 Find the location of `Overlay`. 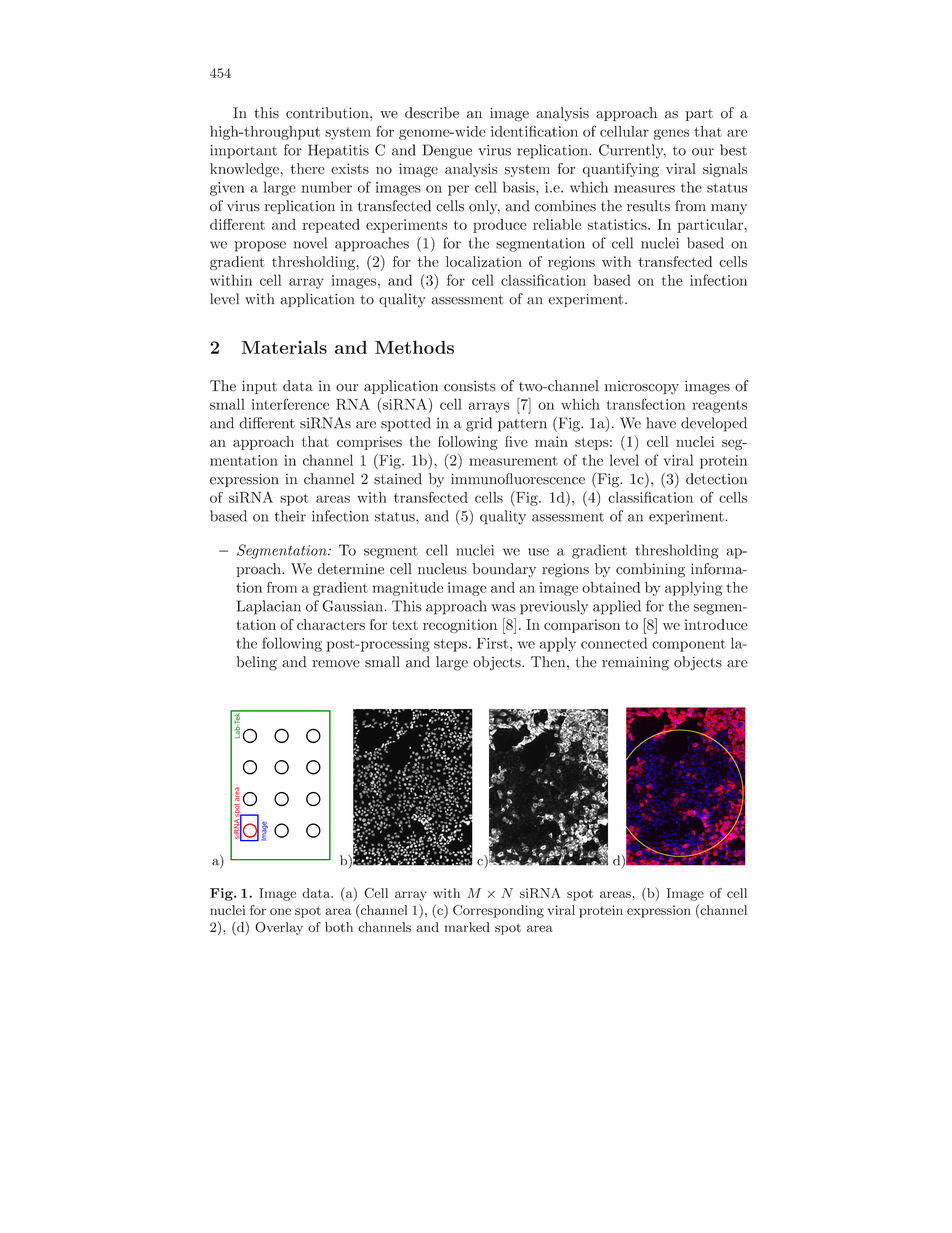

Overlay is located at coordinates (279, 928).
